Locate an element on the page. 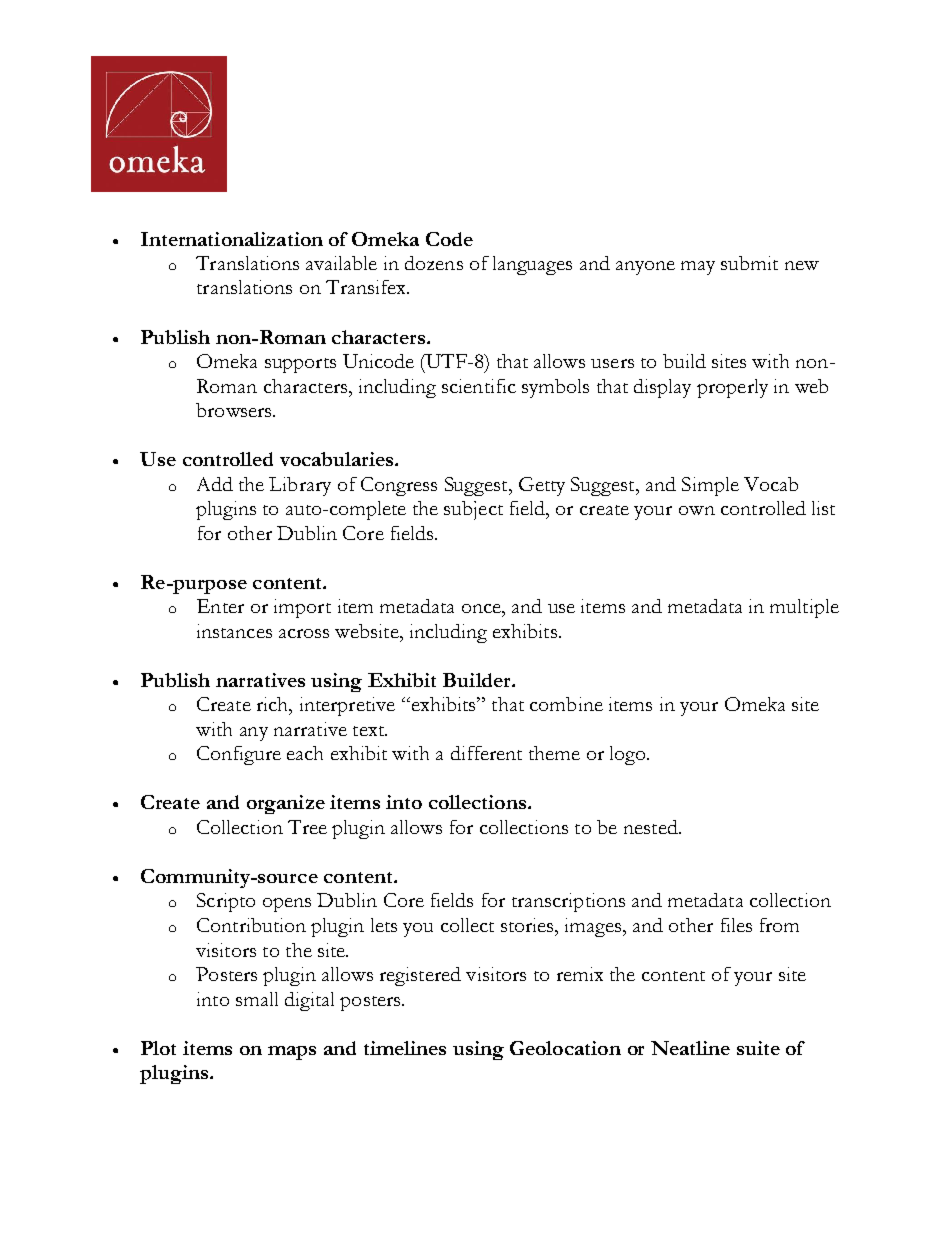 This image has height=1233, width=952. own is located at coordinates (697, 510).
